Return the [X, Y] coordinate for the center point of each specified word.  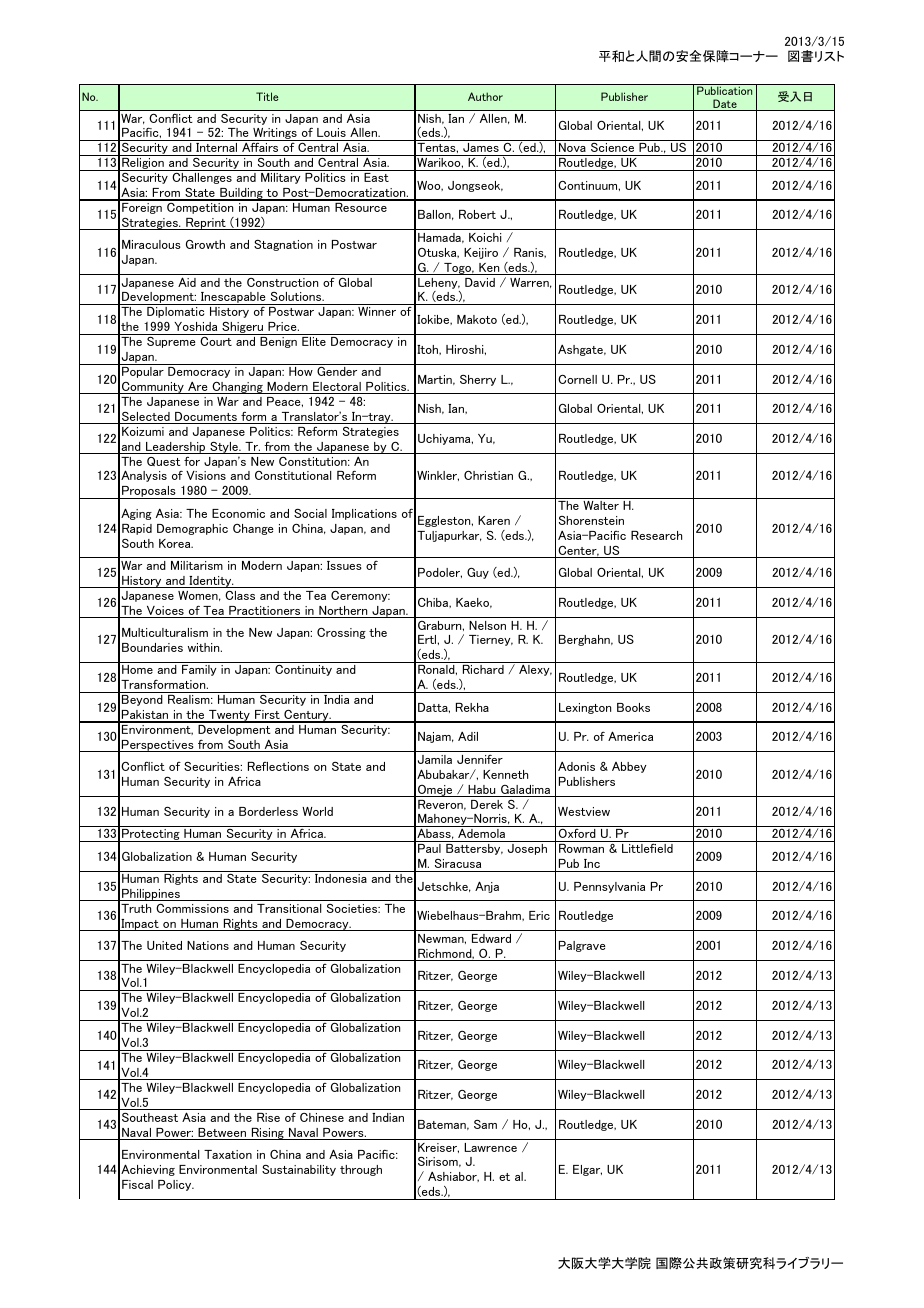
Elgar [587, 1170]
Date [725, 105]
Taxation [228, 1154]
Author [485, 96]
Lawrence [490, 1147]
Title [267, 96]
